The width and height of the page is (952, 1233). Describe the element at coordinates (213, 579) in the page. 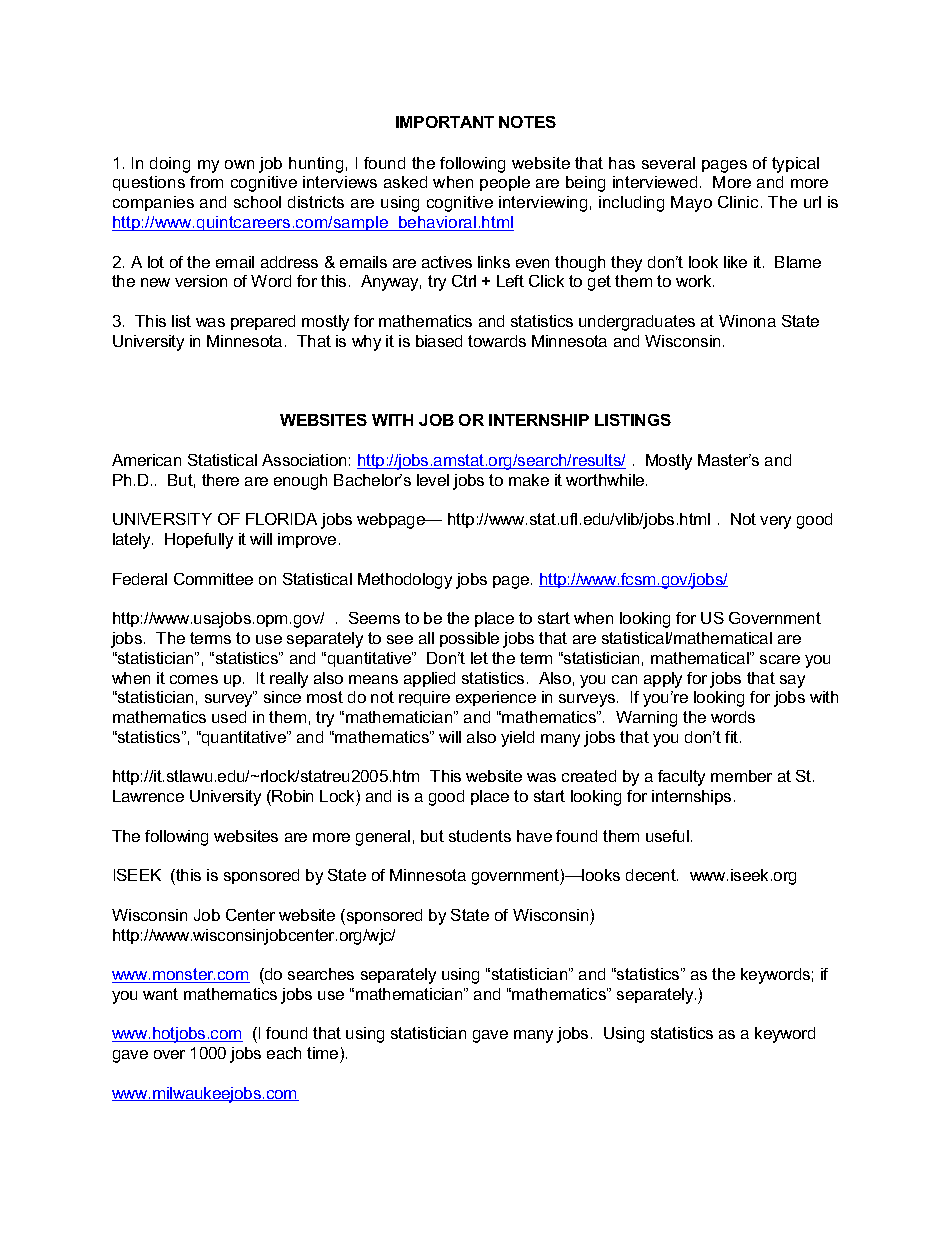

I see `Committee` at that location.
